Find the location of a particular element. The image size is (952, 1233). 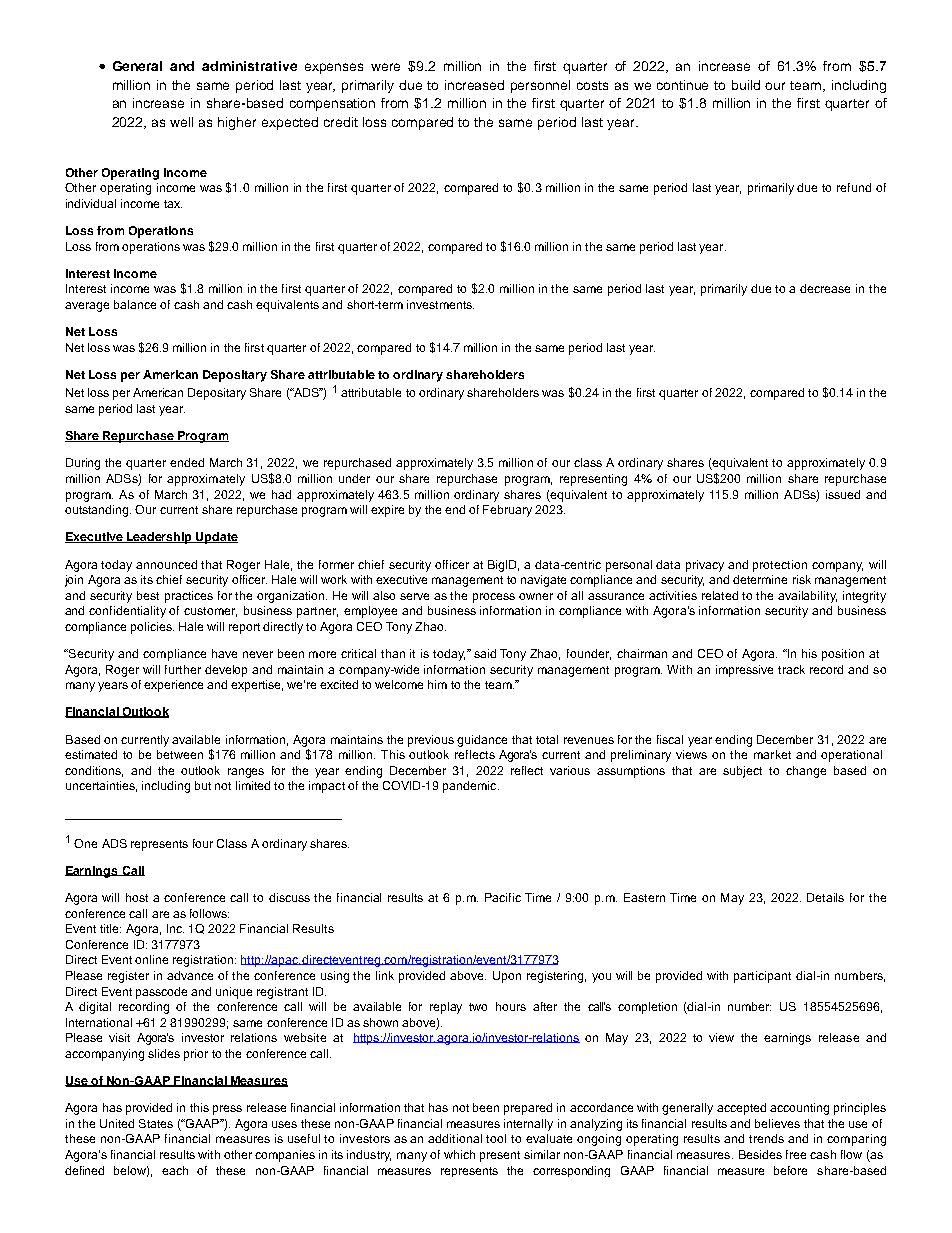

availability is located at coordinates (807, 597).
